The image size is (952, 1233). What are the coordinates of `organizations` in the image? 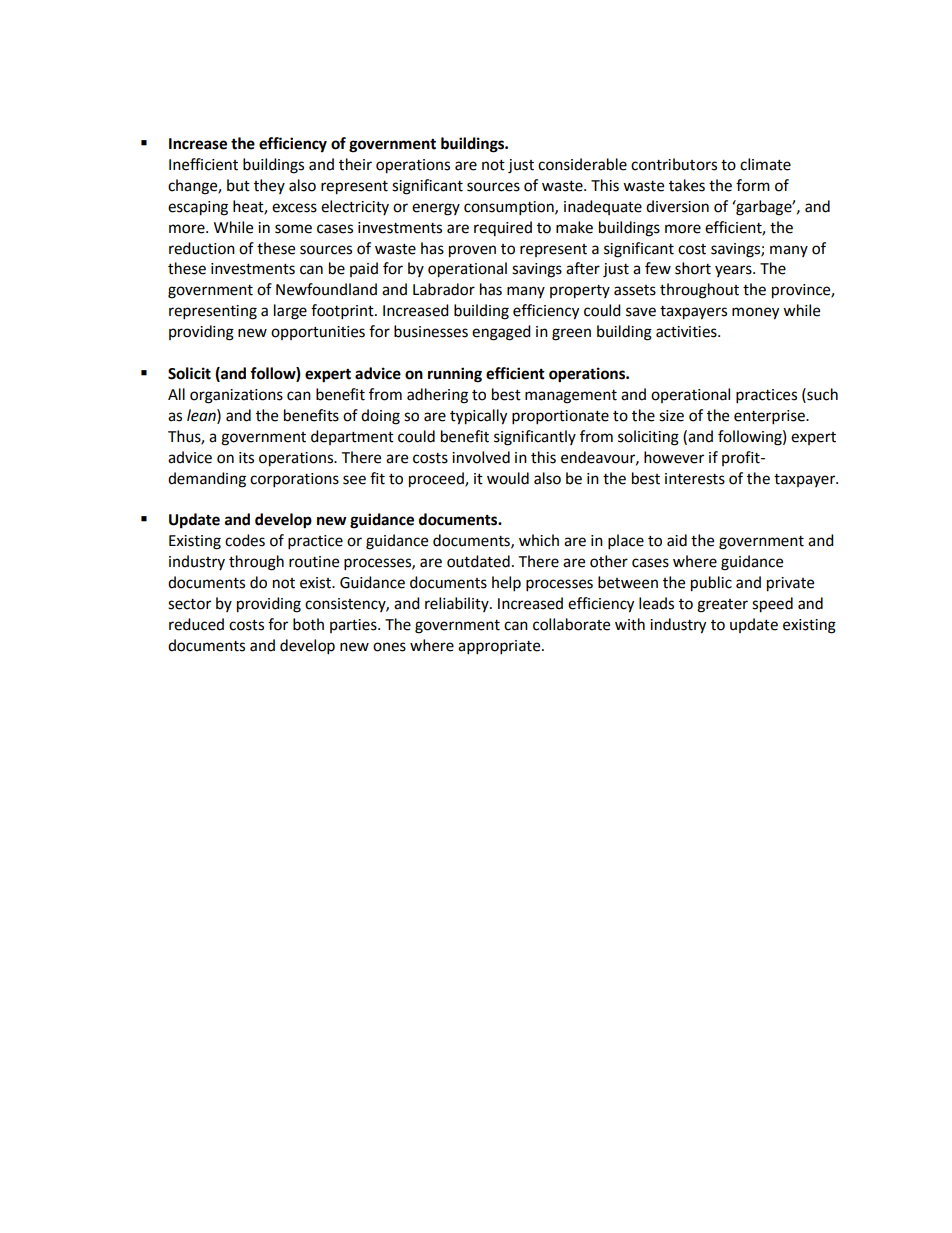 It's located at (236, 396).
